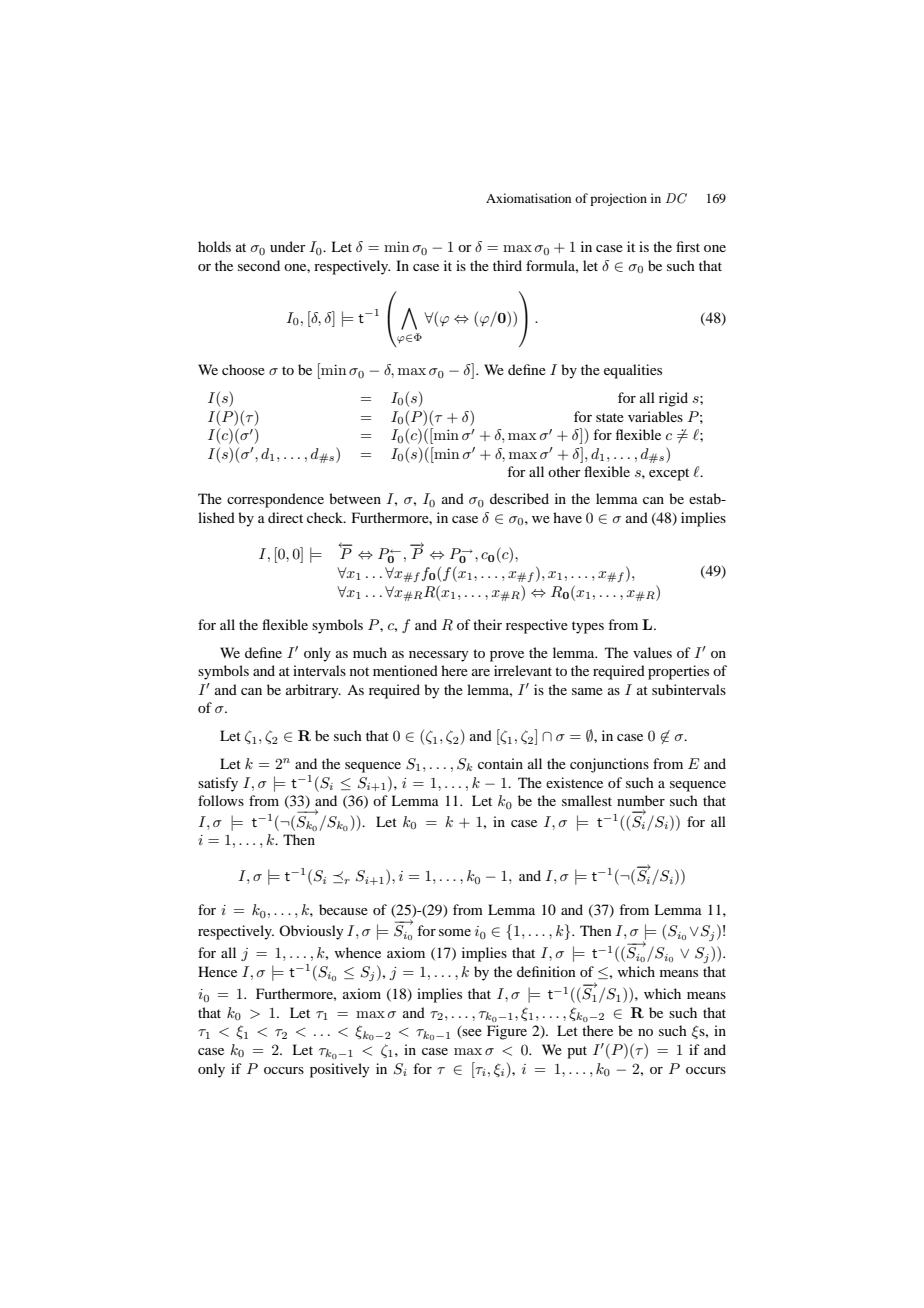  Describe the element at coordinates (507, 265) in the image. I see `third` at that location.
